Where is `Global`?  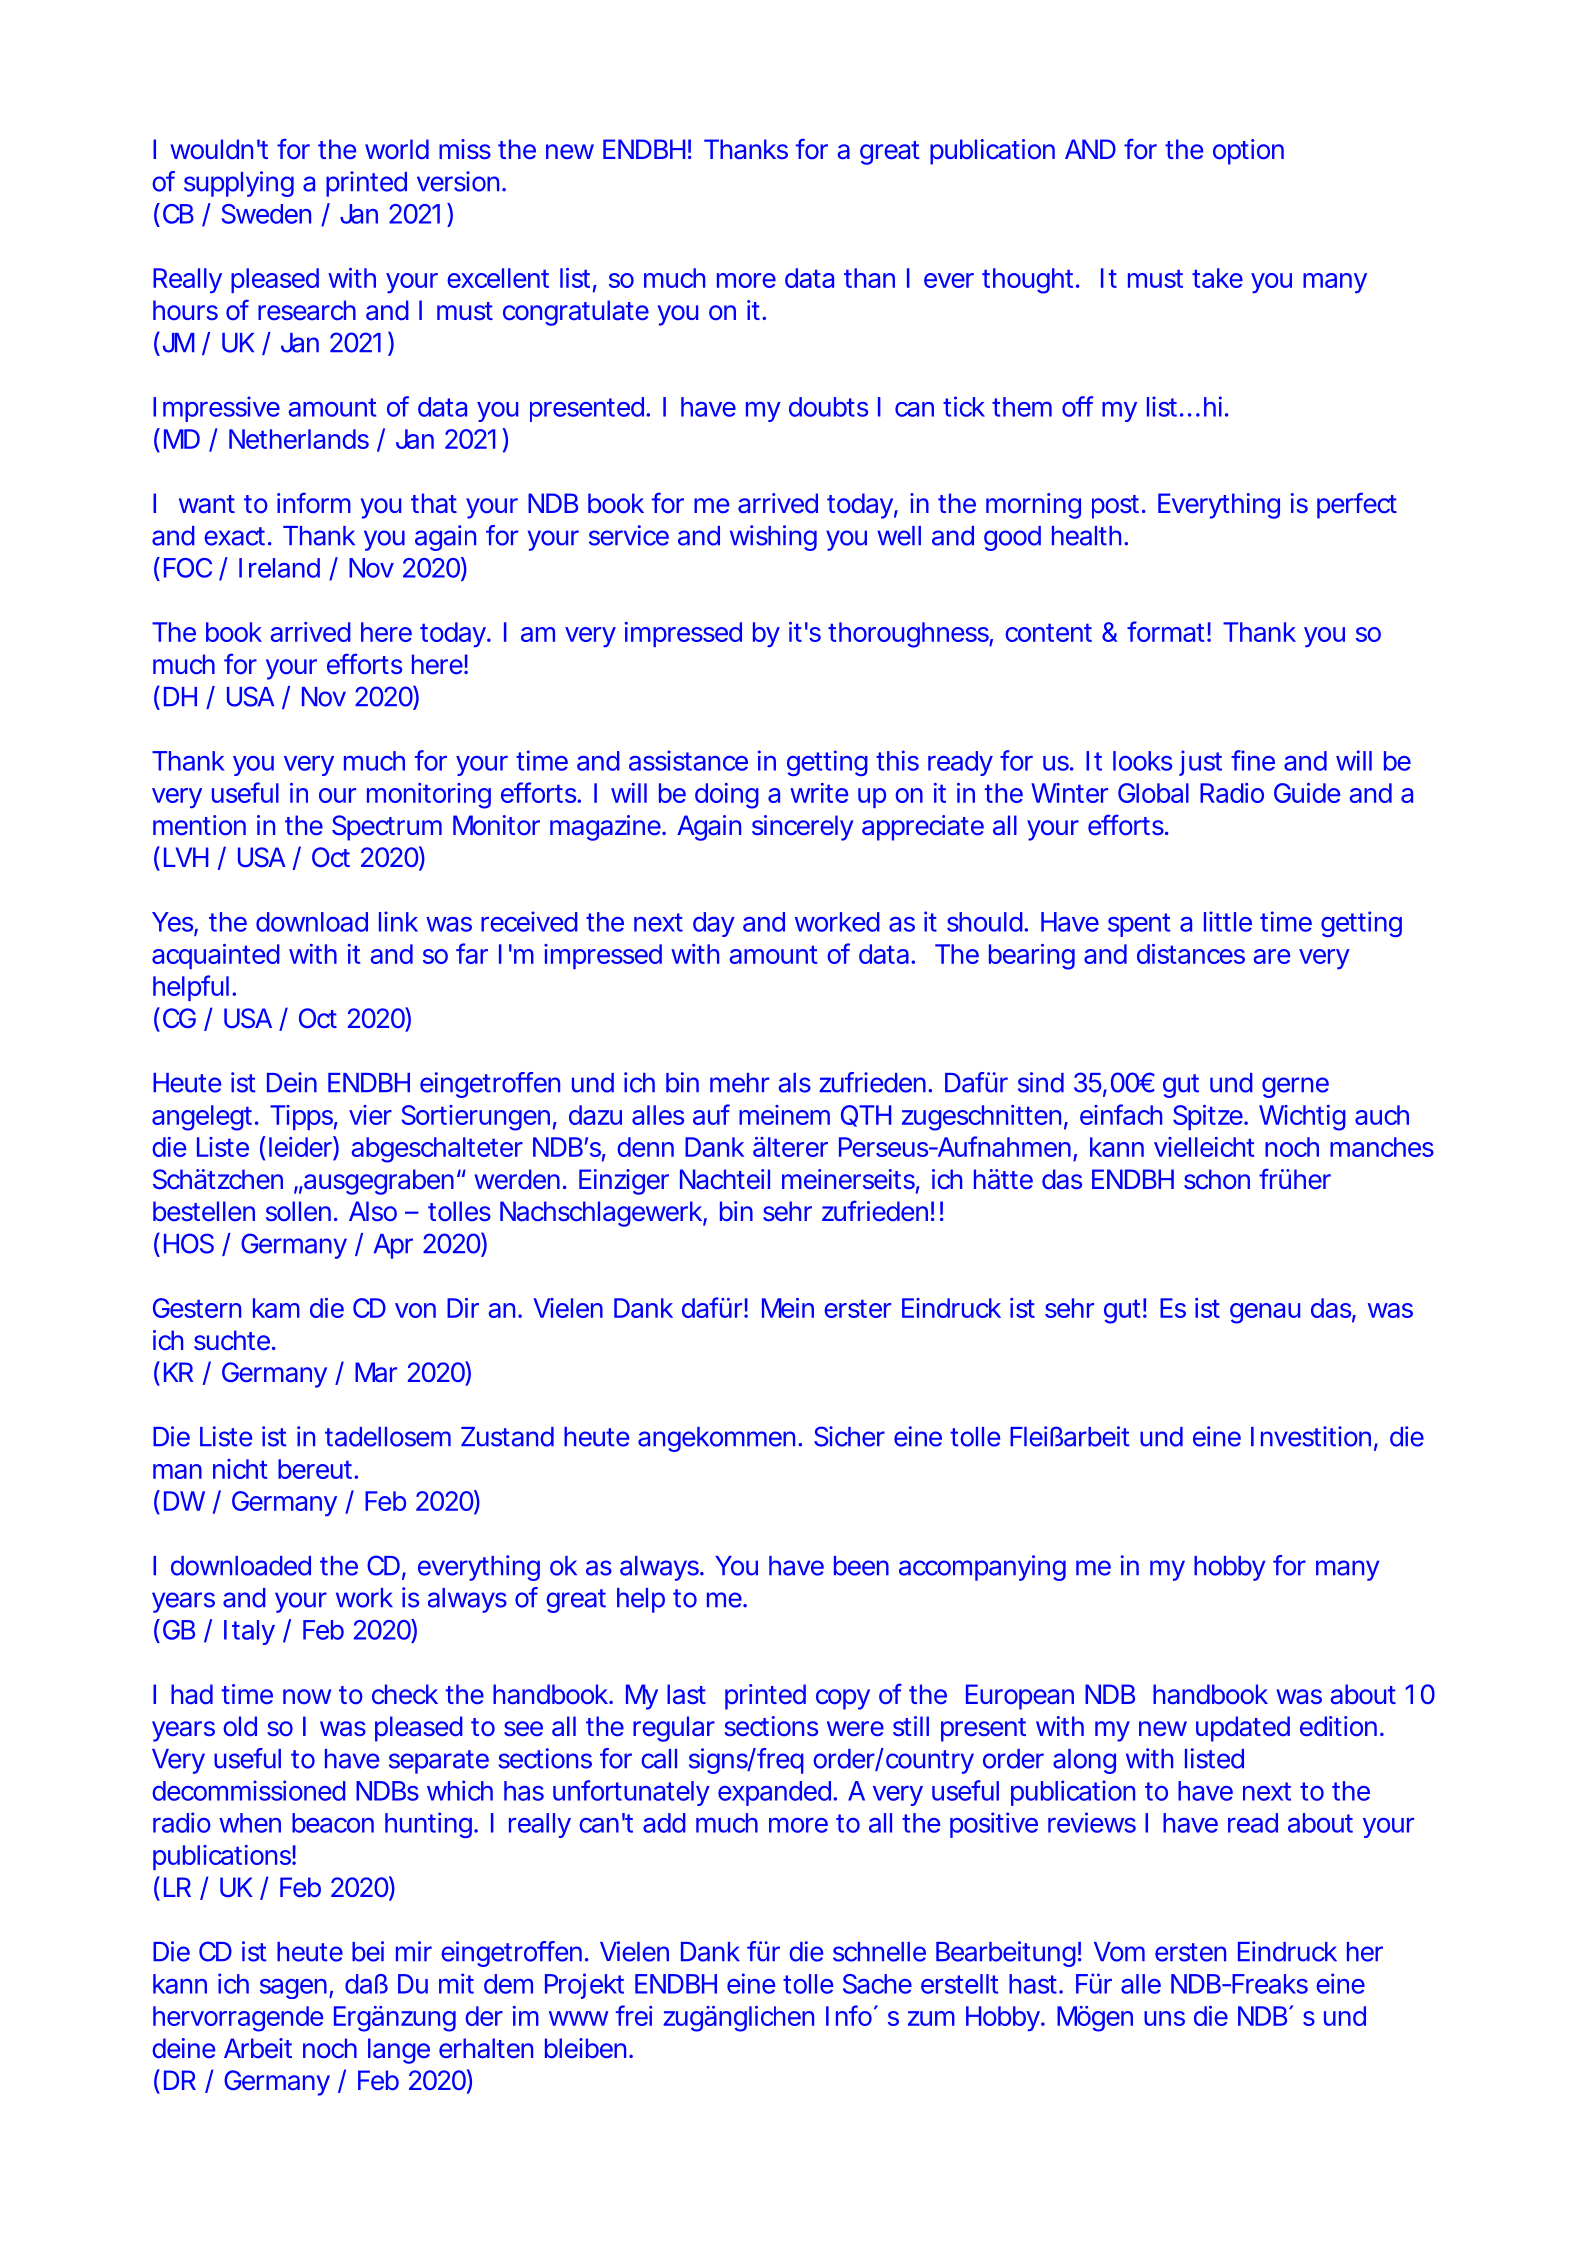 Global is located at coordinates (1153, 793).
